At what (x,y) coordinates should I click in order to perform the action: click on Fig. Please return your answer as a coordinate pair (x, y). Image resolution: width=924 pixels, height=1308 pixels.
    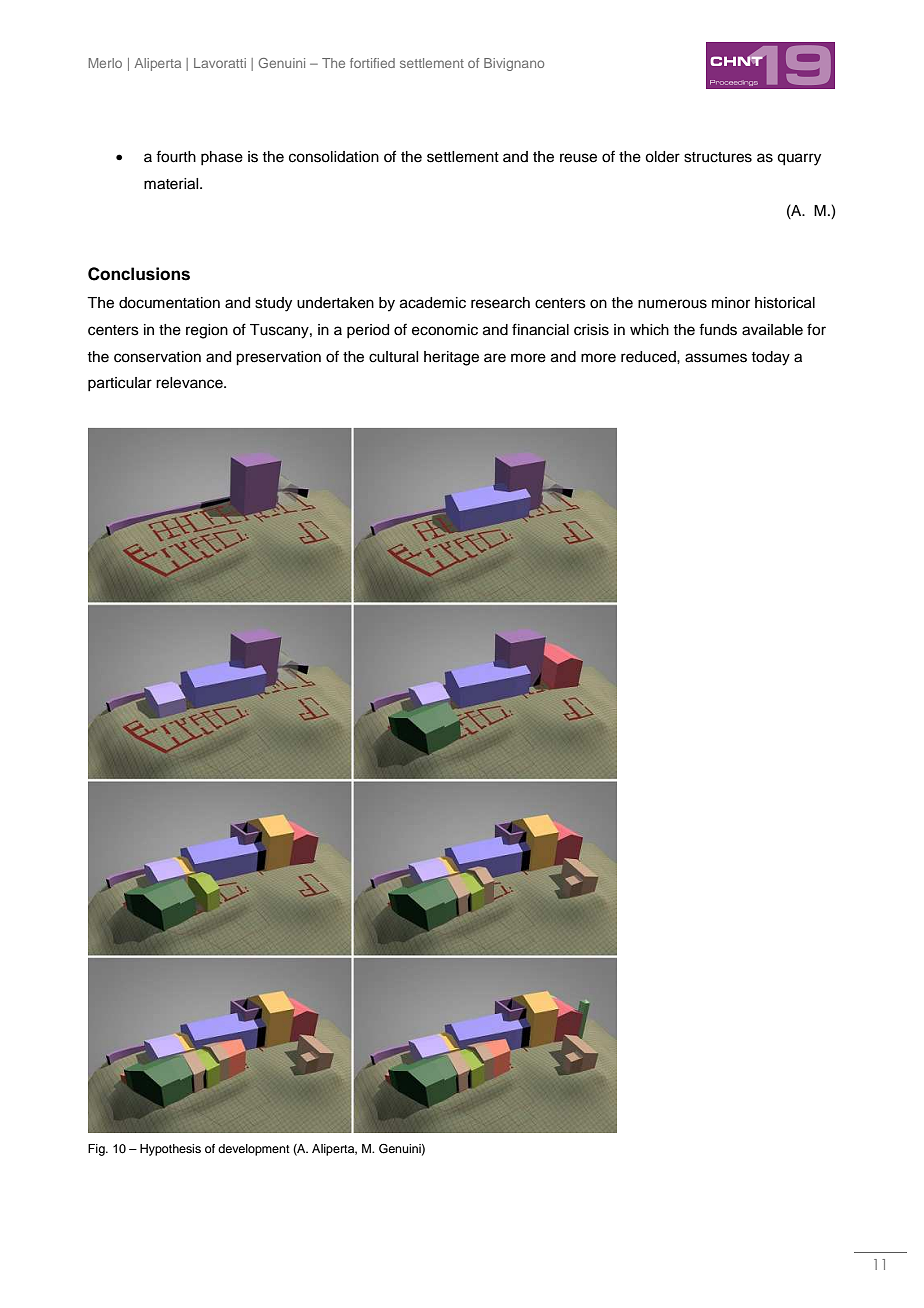
    Looking at the image, I should click on (97, 1150).
